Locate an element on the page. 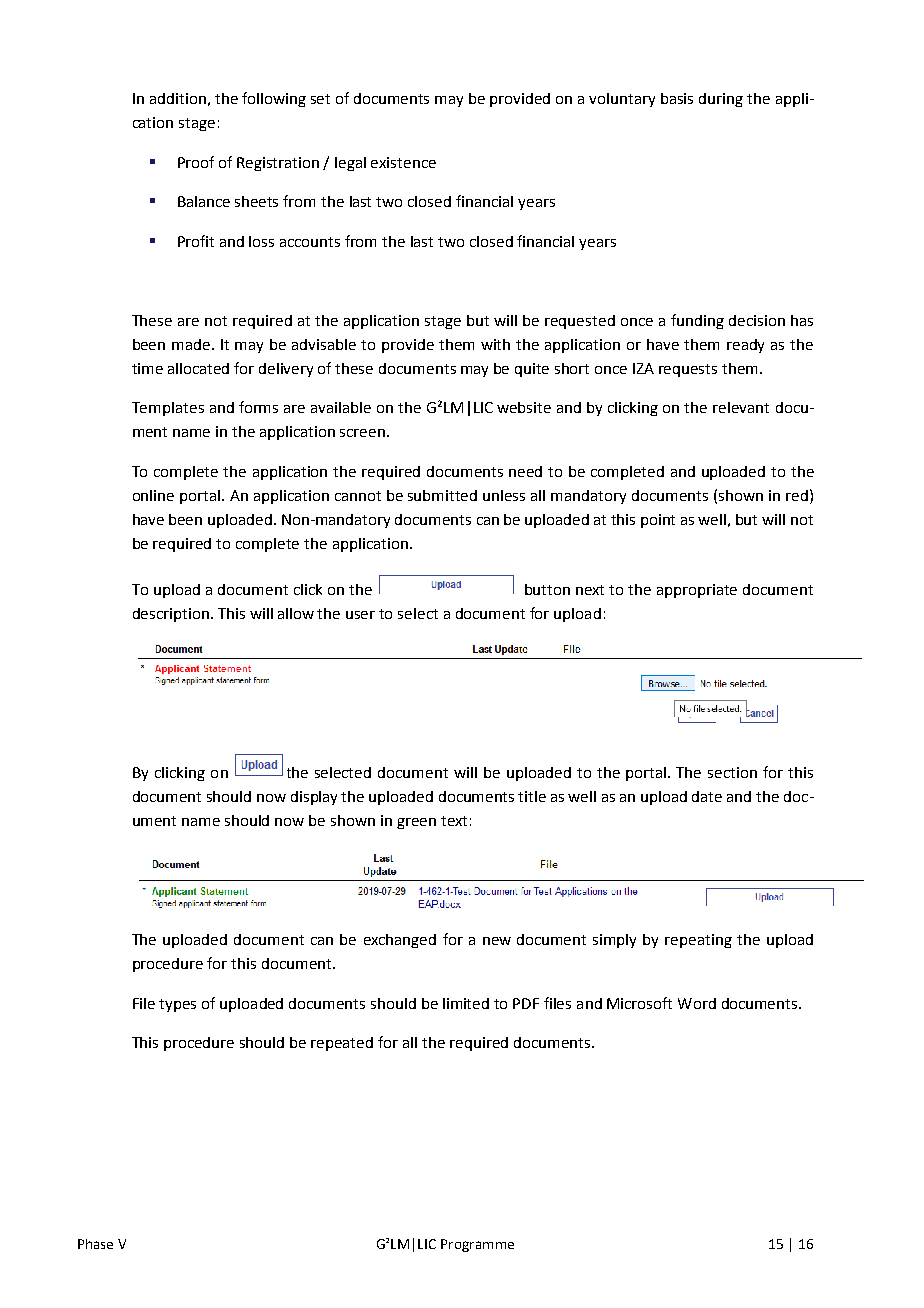 The height and width of the document is (1308, 924). Proof is located at coordinates (196, 162).
